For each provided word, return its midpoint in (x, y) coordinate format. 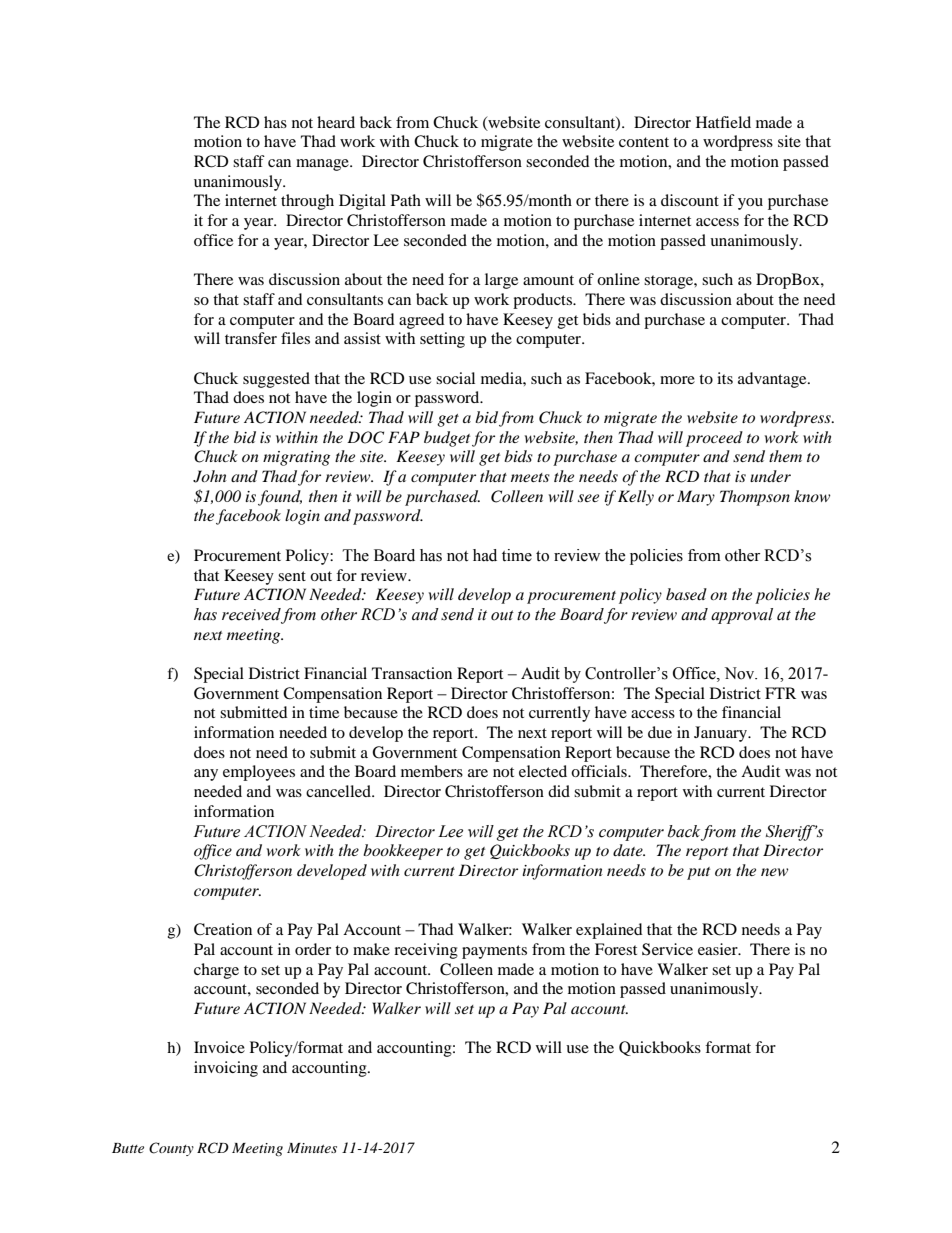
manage (323, 165)
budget (447, 439)
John (210, 476)
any (206, 775)
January (722, 734)
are (478, 773)
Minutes (312, 1148)
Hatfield (723, 122)
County (171, 1149)
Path (406, 200)
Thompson (755, 498)
